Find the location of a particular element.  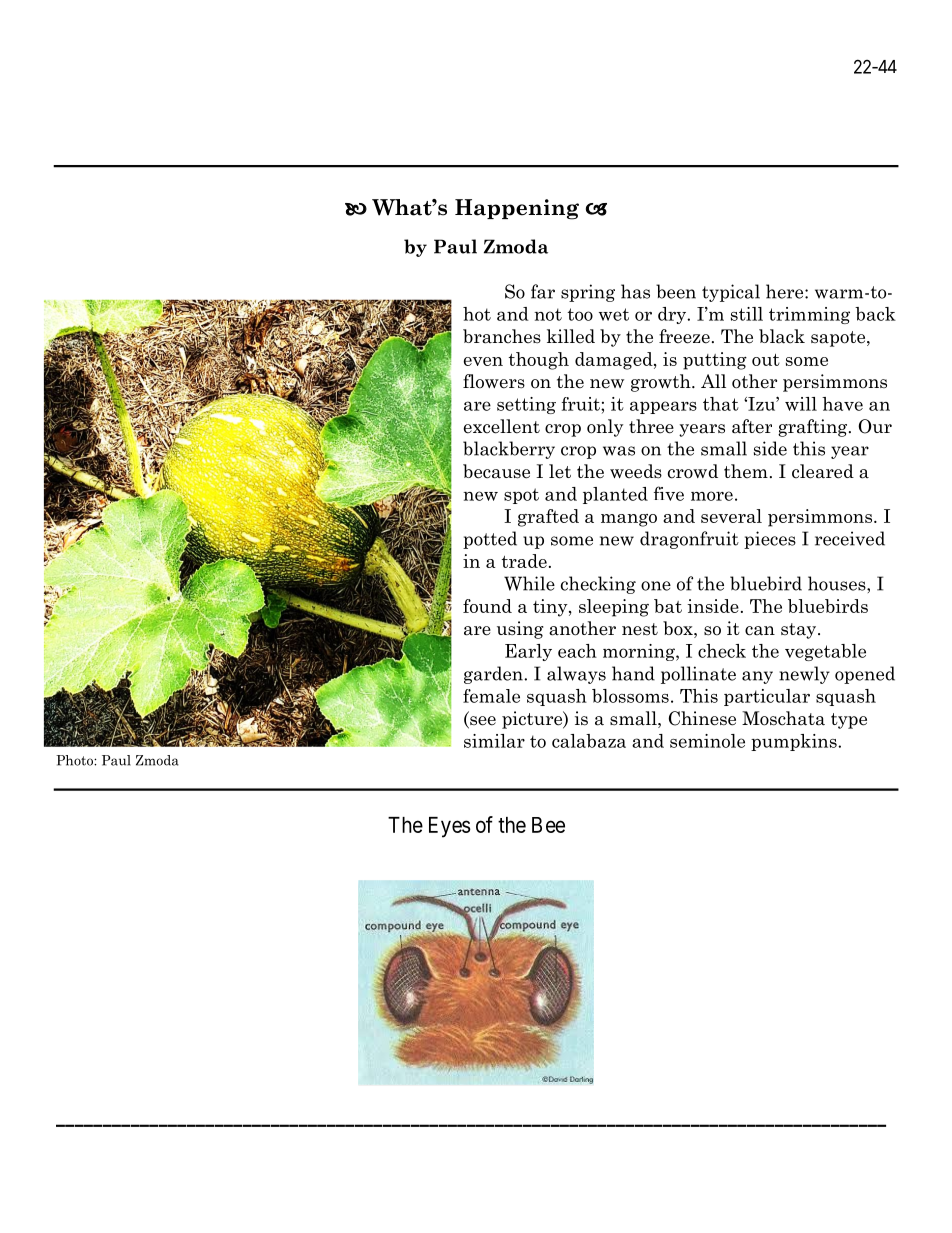

Happening is located at coordinates (517, 209).
